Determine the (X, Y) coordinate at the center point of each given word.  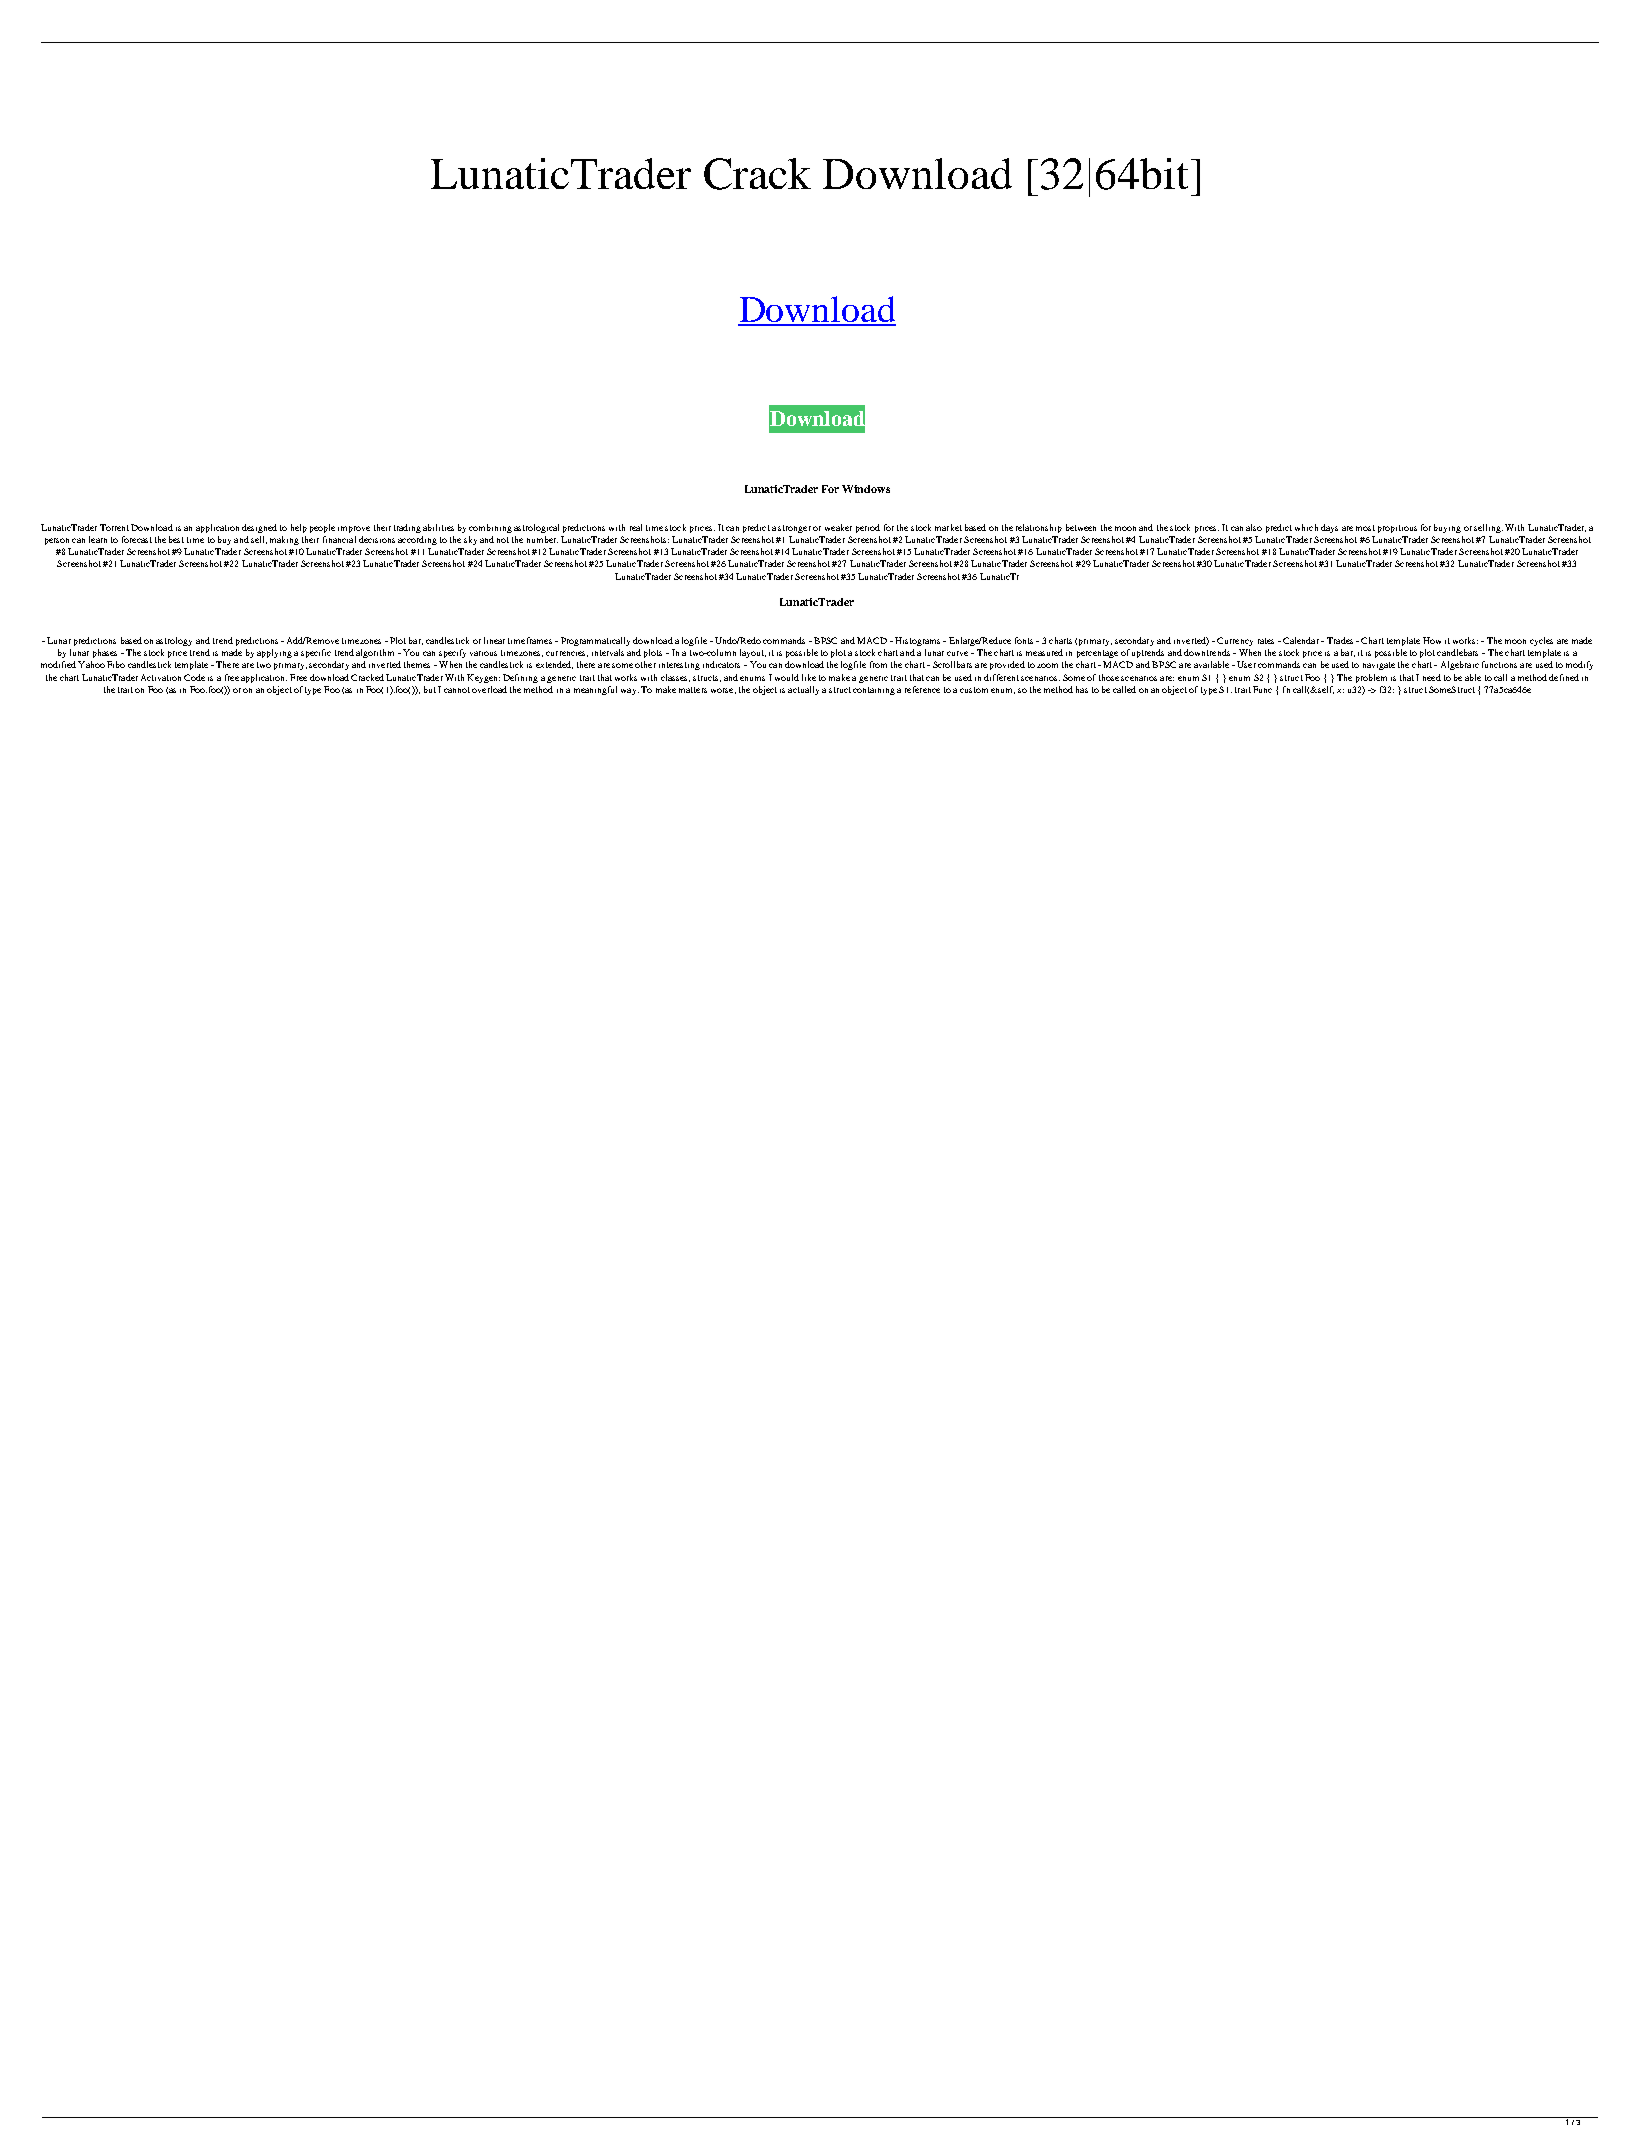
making (284, 540)
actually (803, 690)
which (1306, 527)
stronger (794, 529)
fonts (1024, 640)
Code (194, 677)
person (57, 541)
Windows (866, 489)
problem (1371, 678)
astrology (174, 641)
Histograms (917, 641)
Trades (1340, 640)
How (1432, 640)
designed (259, 528)
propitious (1397, 529)
